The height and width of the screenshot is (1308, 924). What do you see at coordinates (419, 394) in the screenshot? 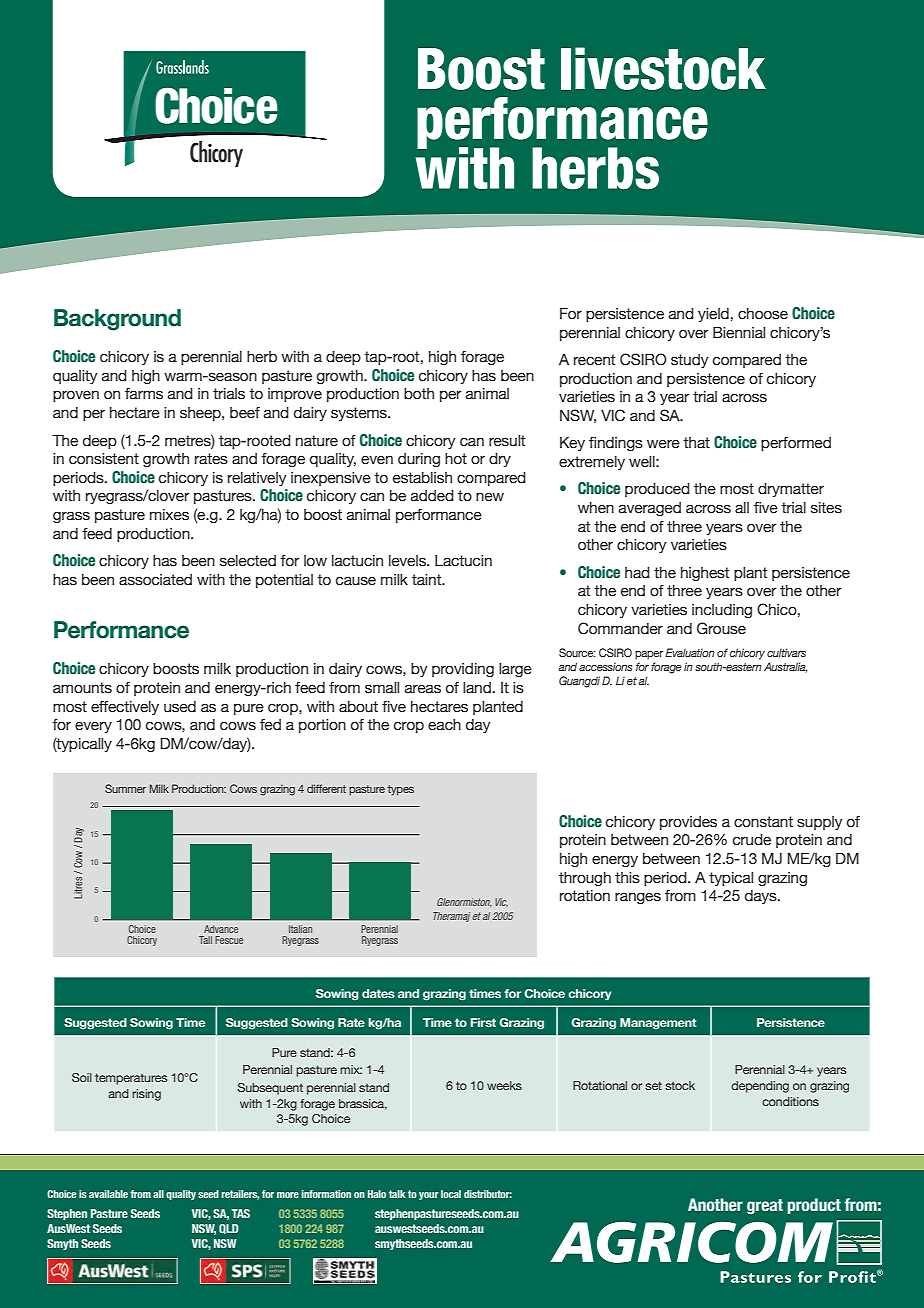
I see `both` at bounding box center [419, 394].
